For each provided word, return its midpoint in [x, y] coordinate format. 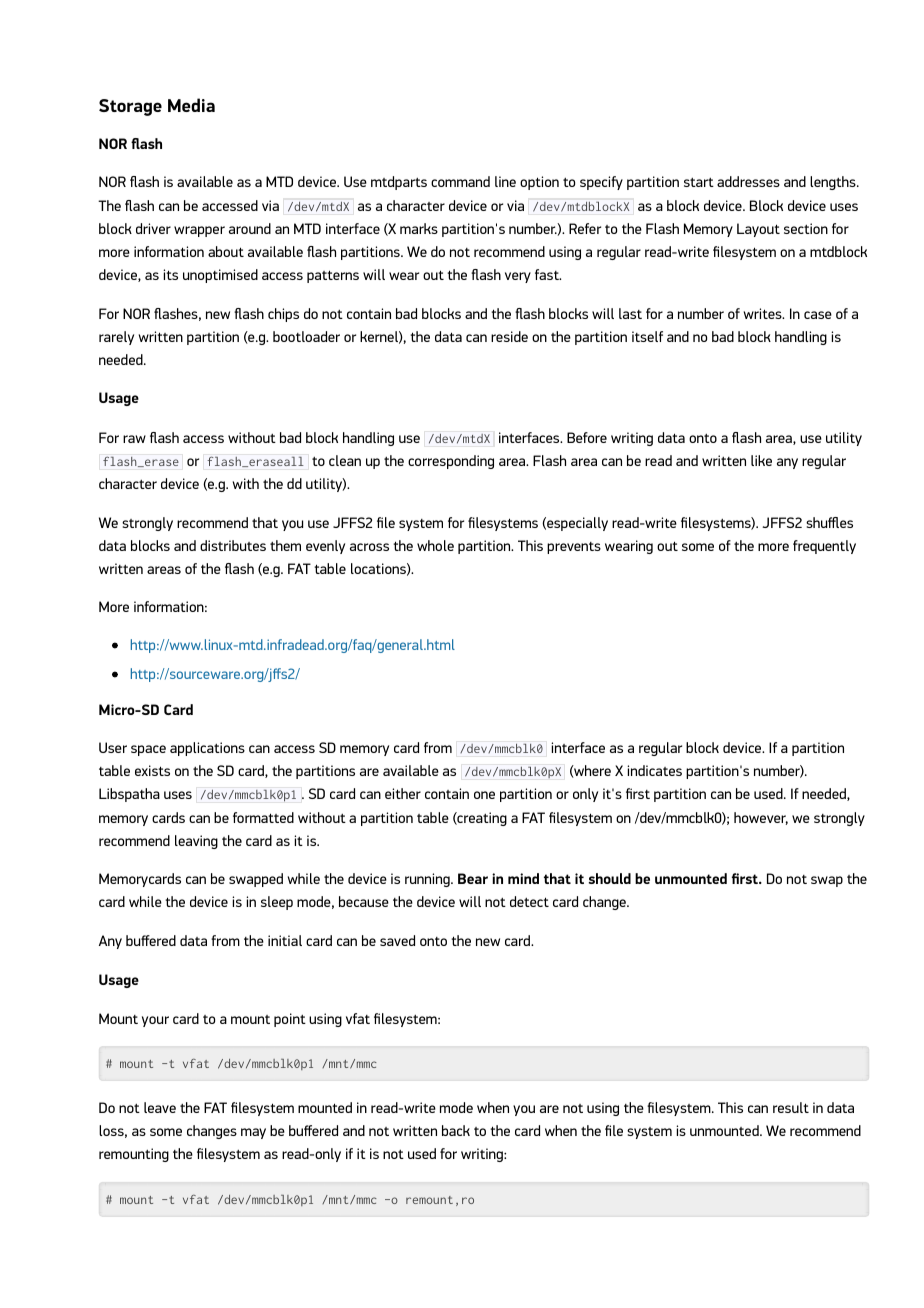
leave [160, 1107]
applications [207, 749]
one [484, 795]
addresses [748, 181]
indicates [654, 770]
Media [191, 105]
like [761, 460]
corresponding [451, 462]
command [460, 181]
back [456, 1130]
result [791, 1107]
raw [134, 439]
